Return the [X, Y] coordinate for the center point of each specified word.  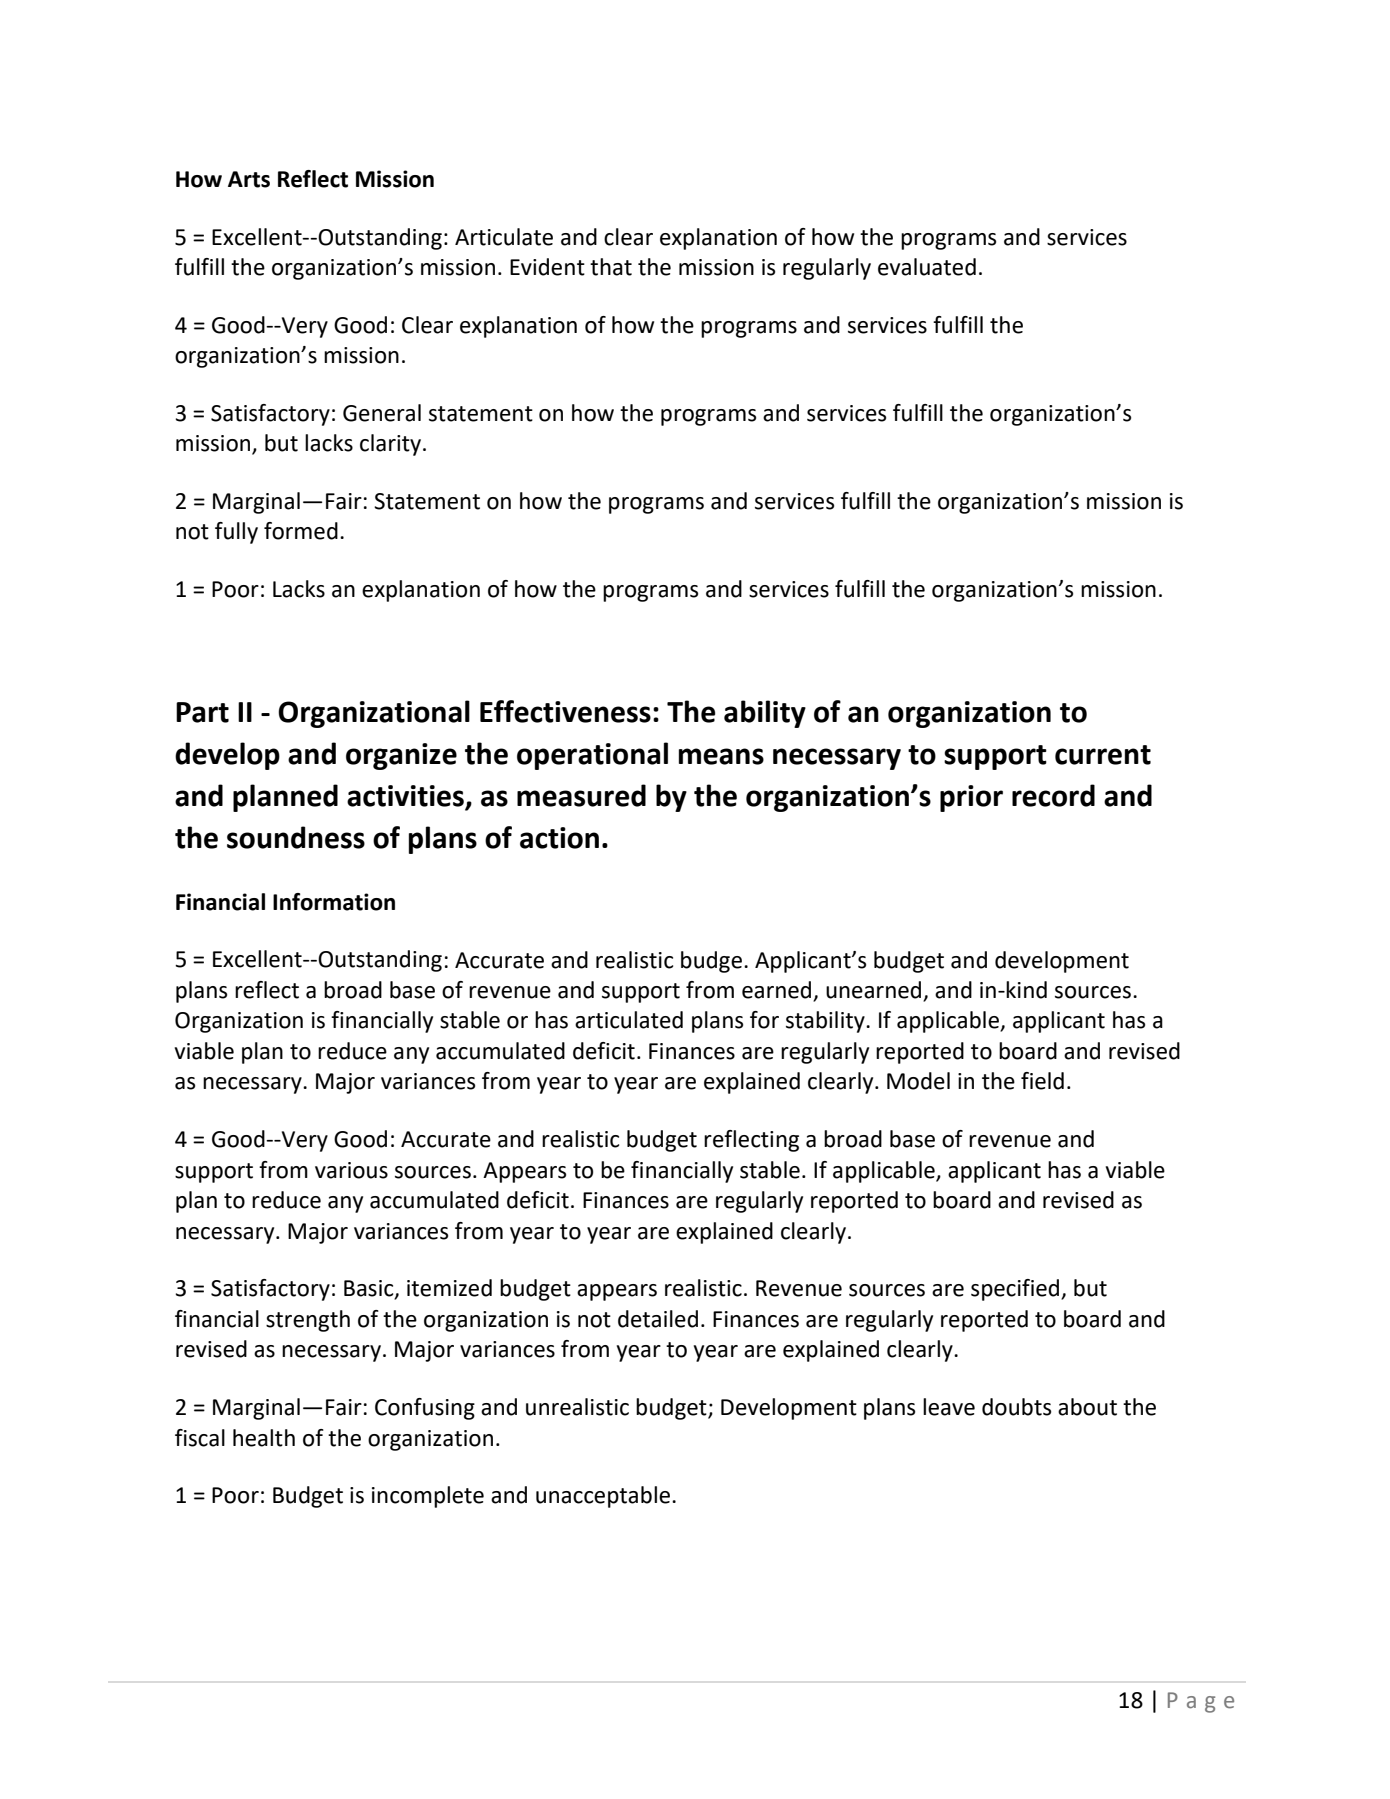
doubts [1016, 1407]
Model [918, 1081]
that [611, 267]
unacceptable [603, 1497]
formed [301, 531]
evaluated [927, 267]
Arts [249, 179]
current [1103, 755]
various [351, 1170]
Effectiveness [565, 711]
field [1042, 1081]
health [264, 1438]
